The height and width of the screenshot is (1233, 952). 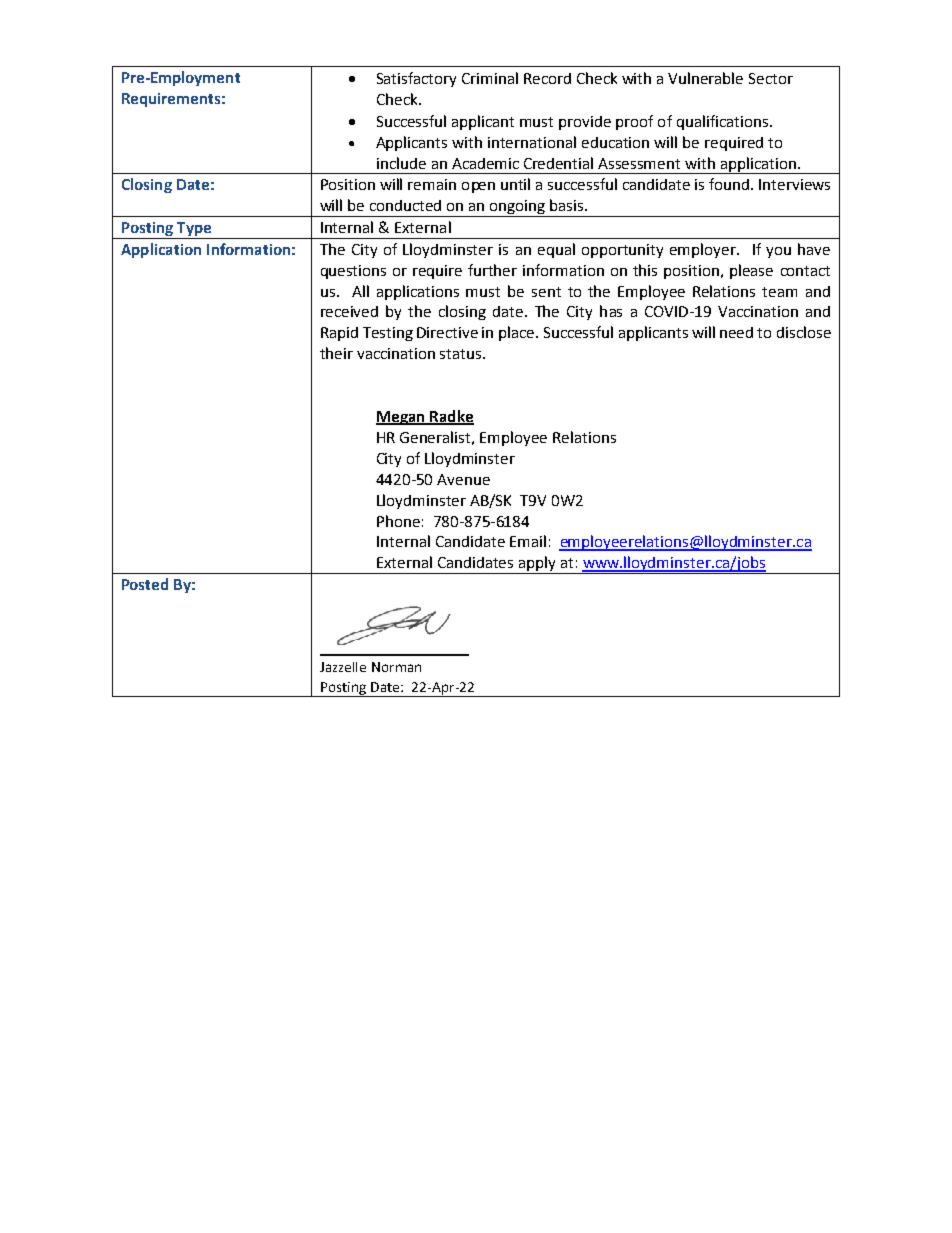 What do you see at coordinates (463, 479) in the screenshot?
I see `Avenue` at bounding box center [463, 479].
